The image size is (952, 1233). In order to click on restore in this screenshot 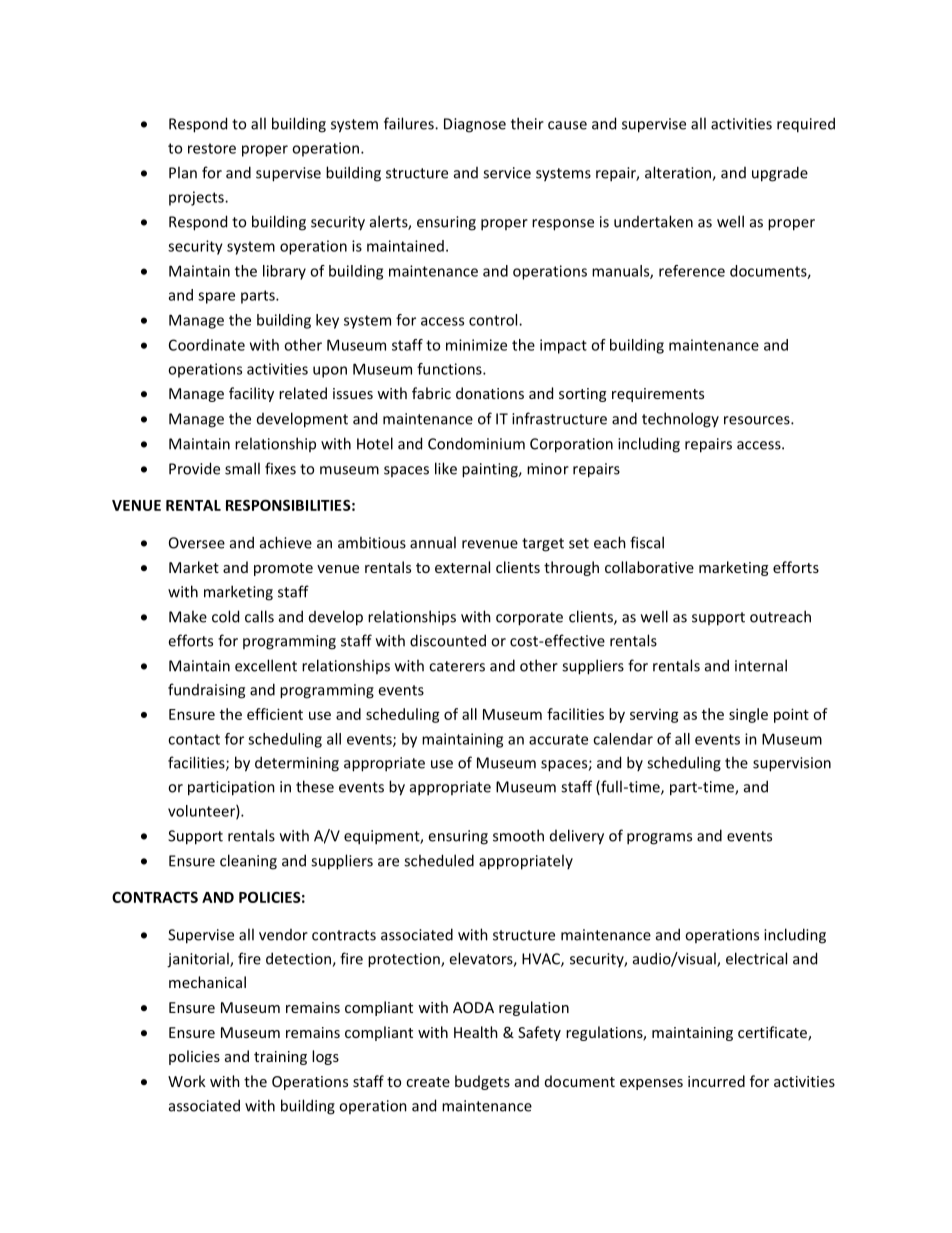, I will do `click(212, 148)`.
